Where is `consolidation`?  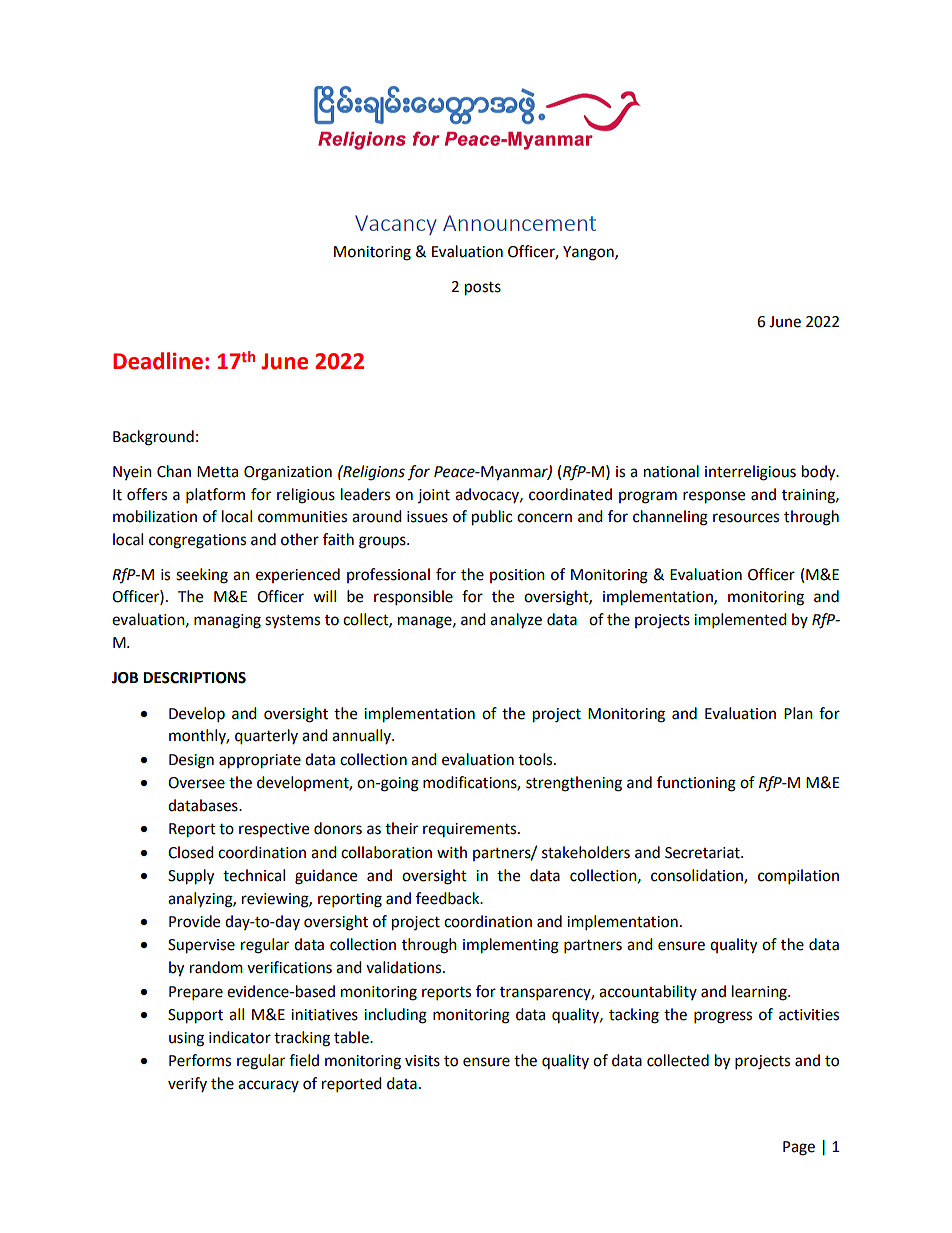 consolidation is located at coordinates (698, 876).
